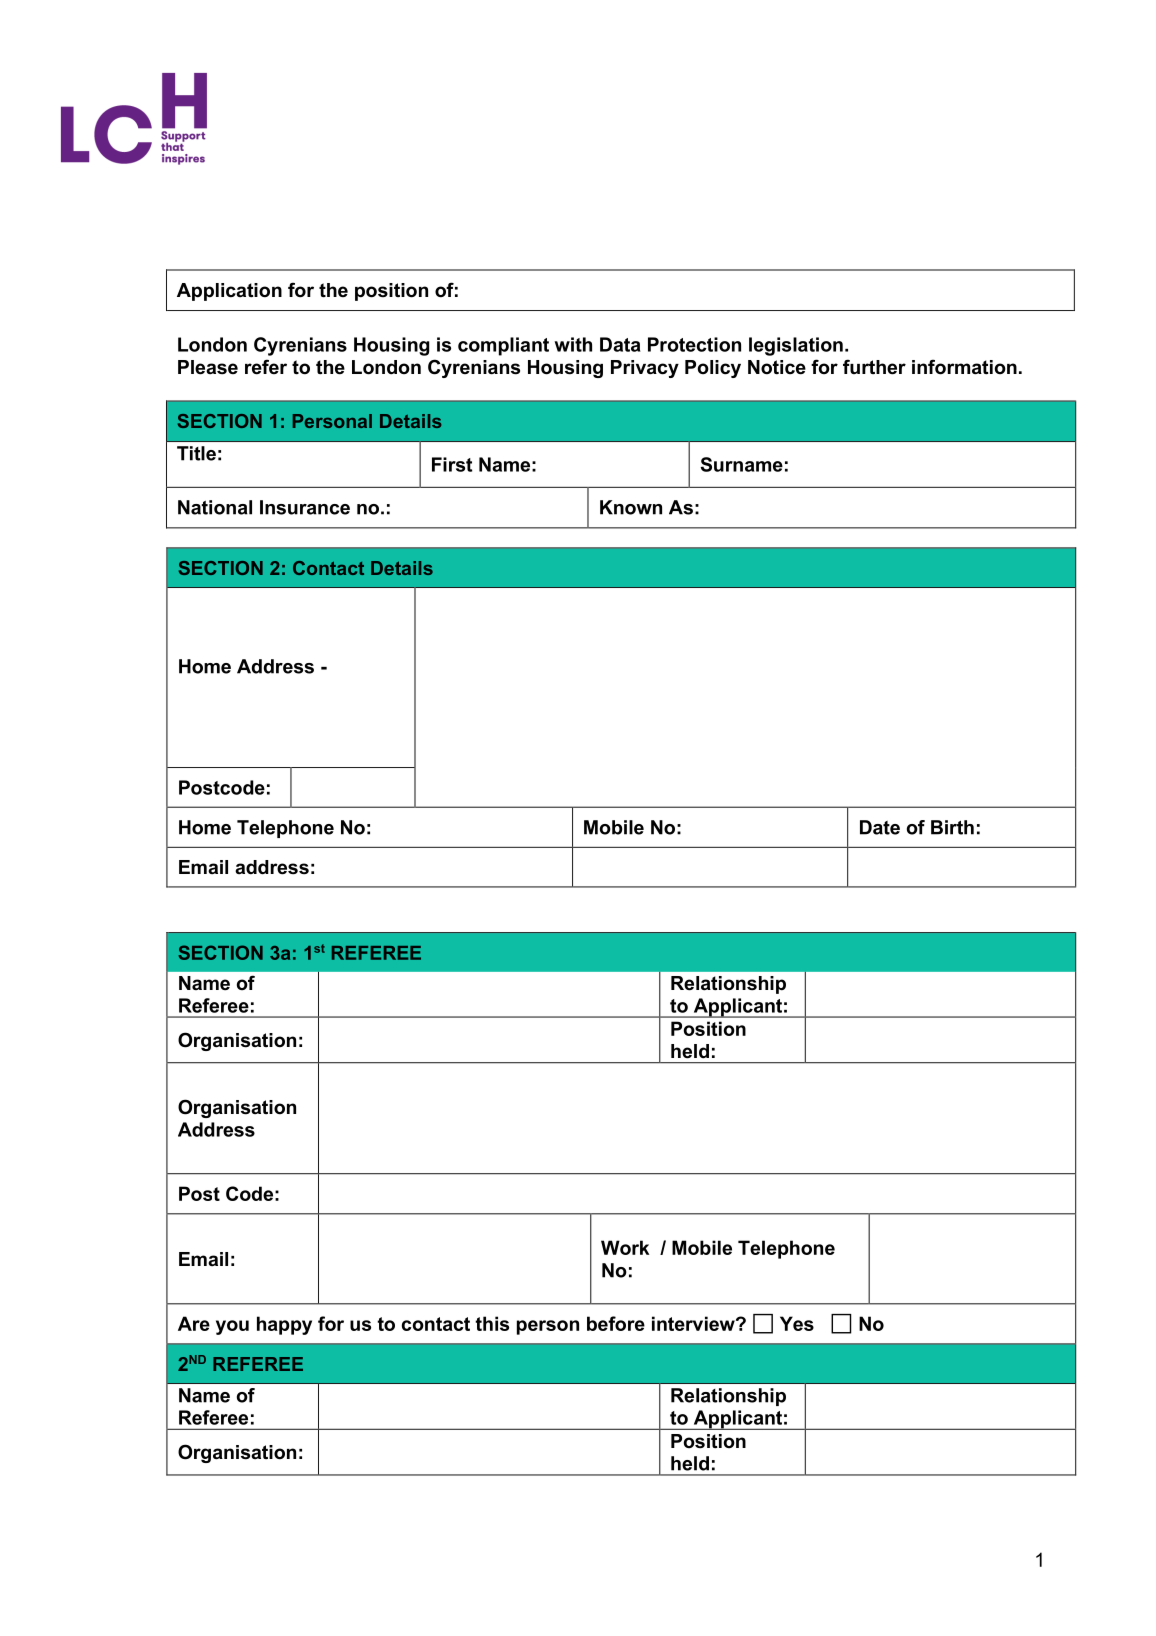 This screenshot has height=1636, width=1156. What do you see at coordinates (694, 1323) in the screenshot?
I see `interview` at bounding box center [694, 1323].
